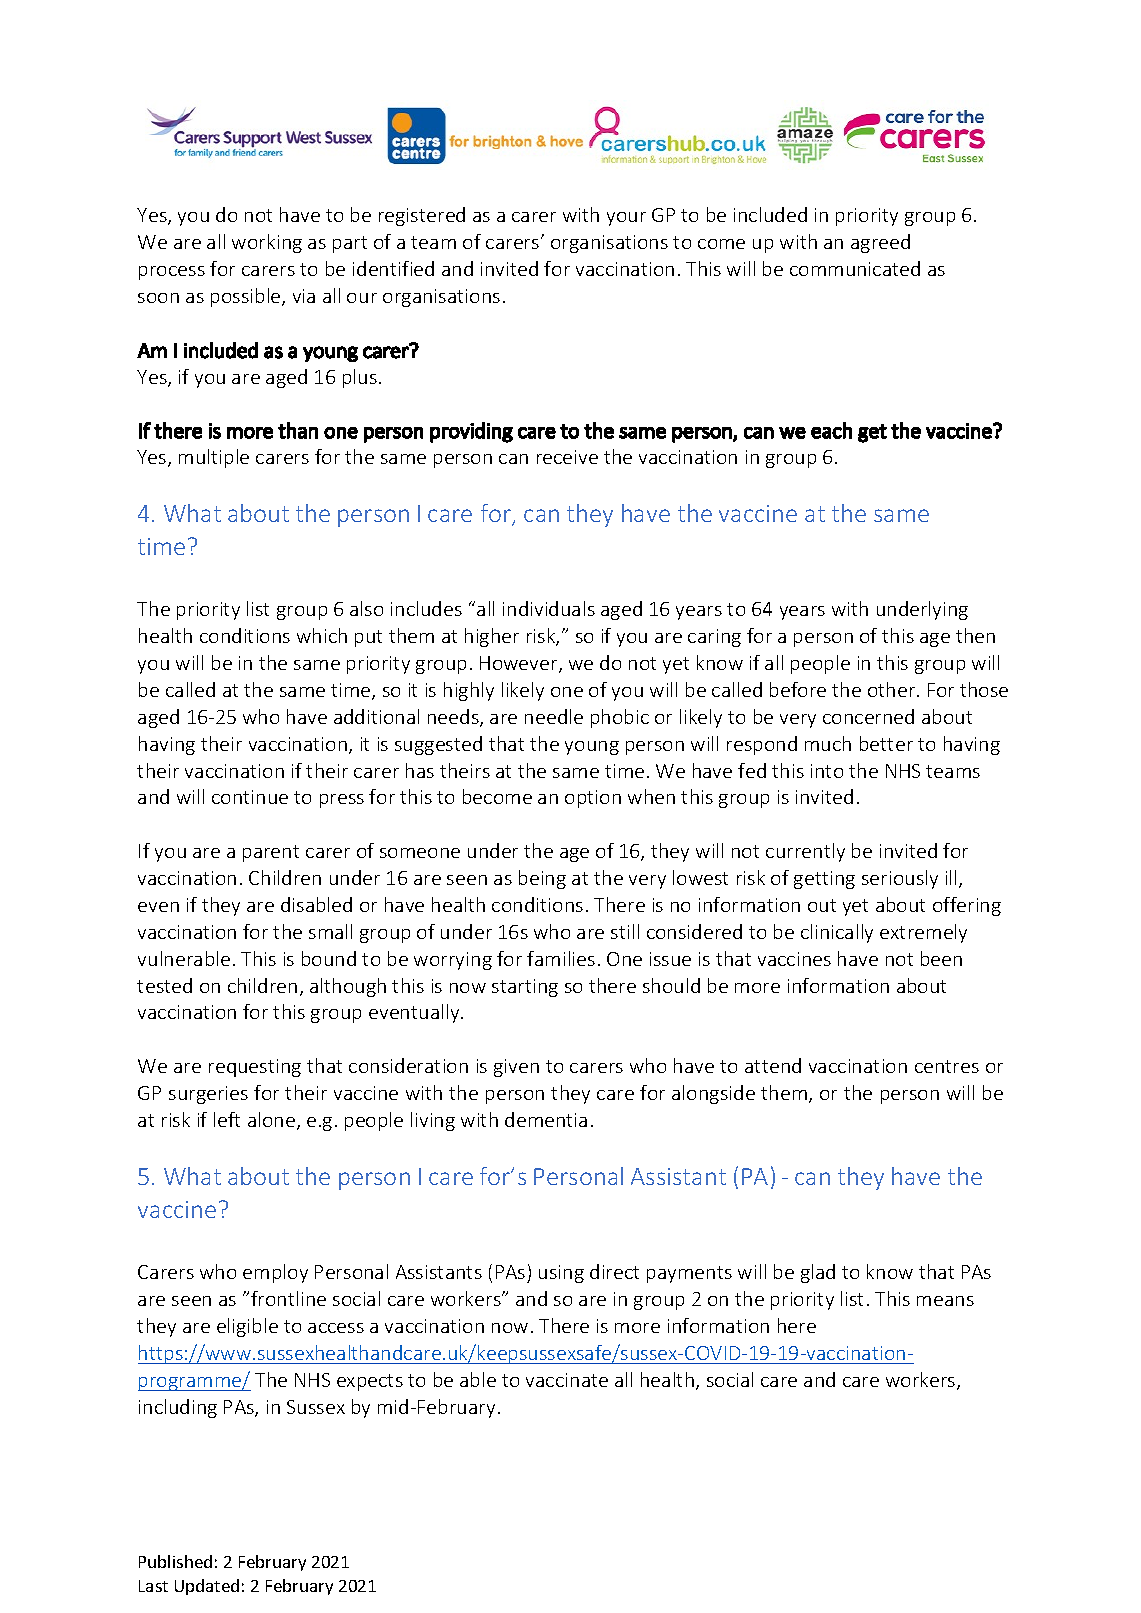  Describe the element at coordinates (567, 1380) in the screenshot. I see `vaccinate` at that location.
